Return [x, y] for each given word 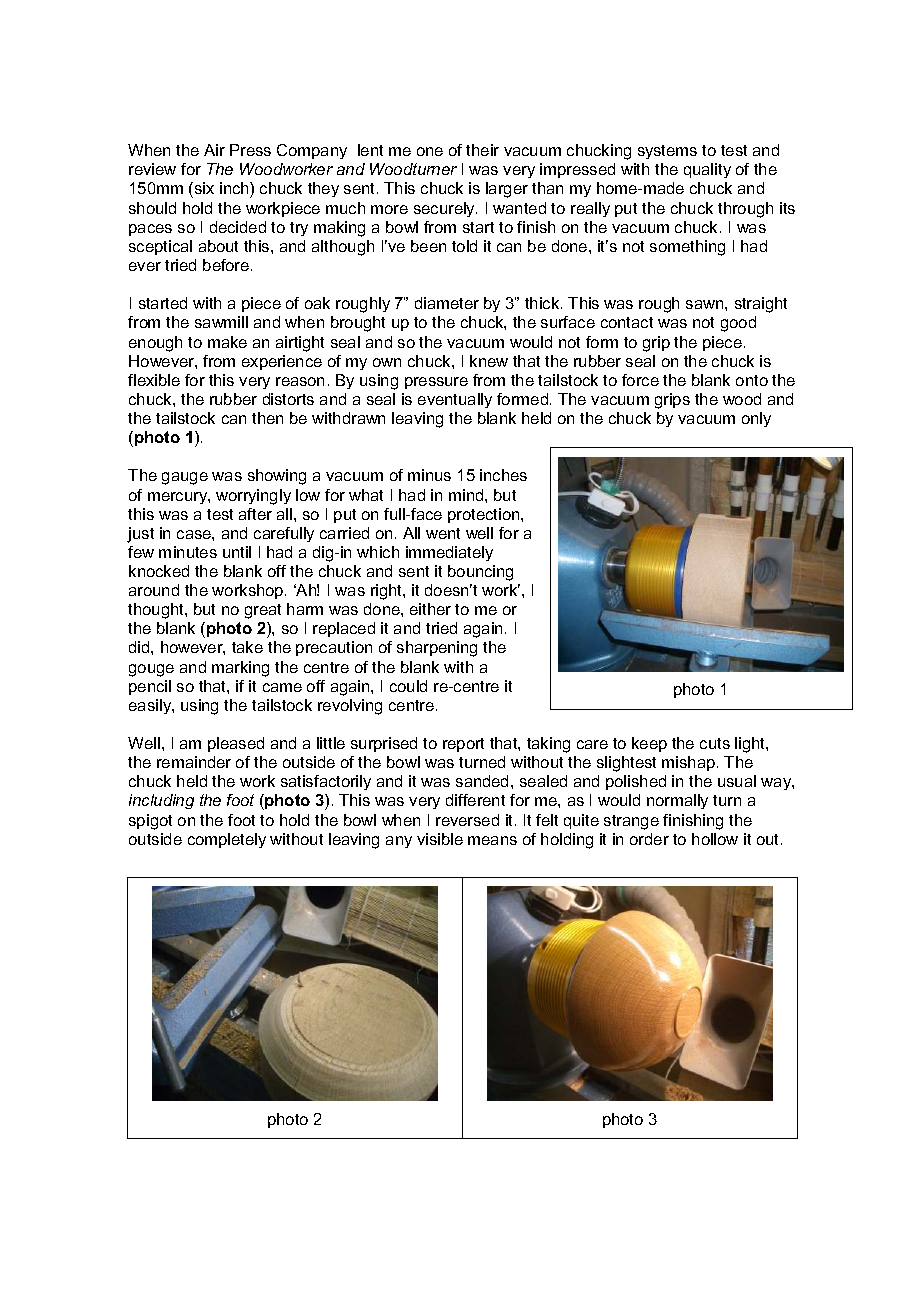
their [482, 150]
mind [467, 495]
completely [227, 840]
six [203, 190]
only [756, 419]
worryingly [253, 497]
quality [707, 170]
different [475, 800]
